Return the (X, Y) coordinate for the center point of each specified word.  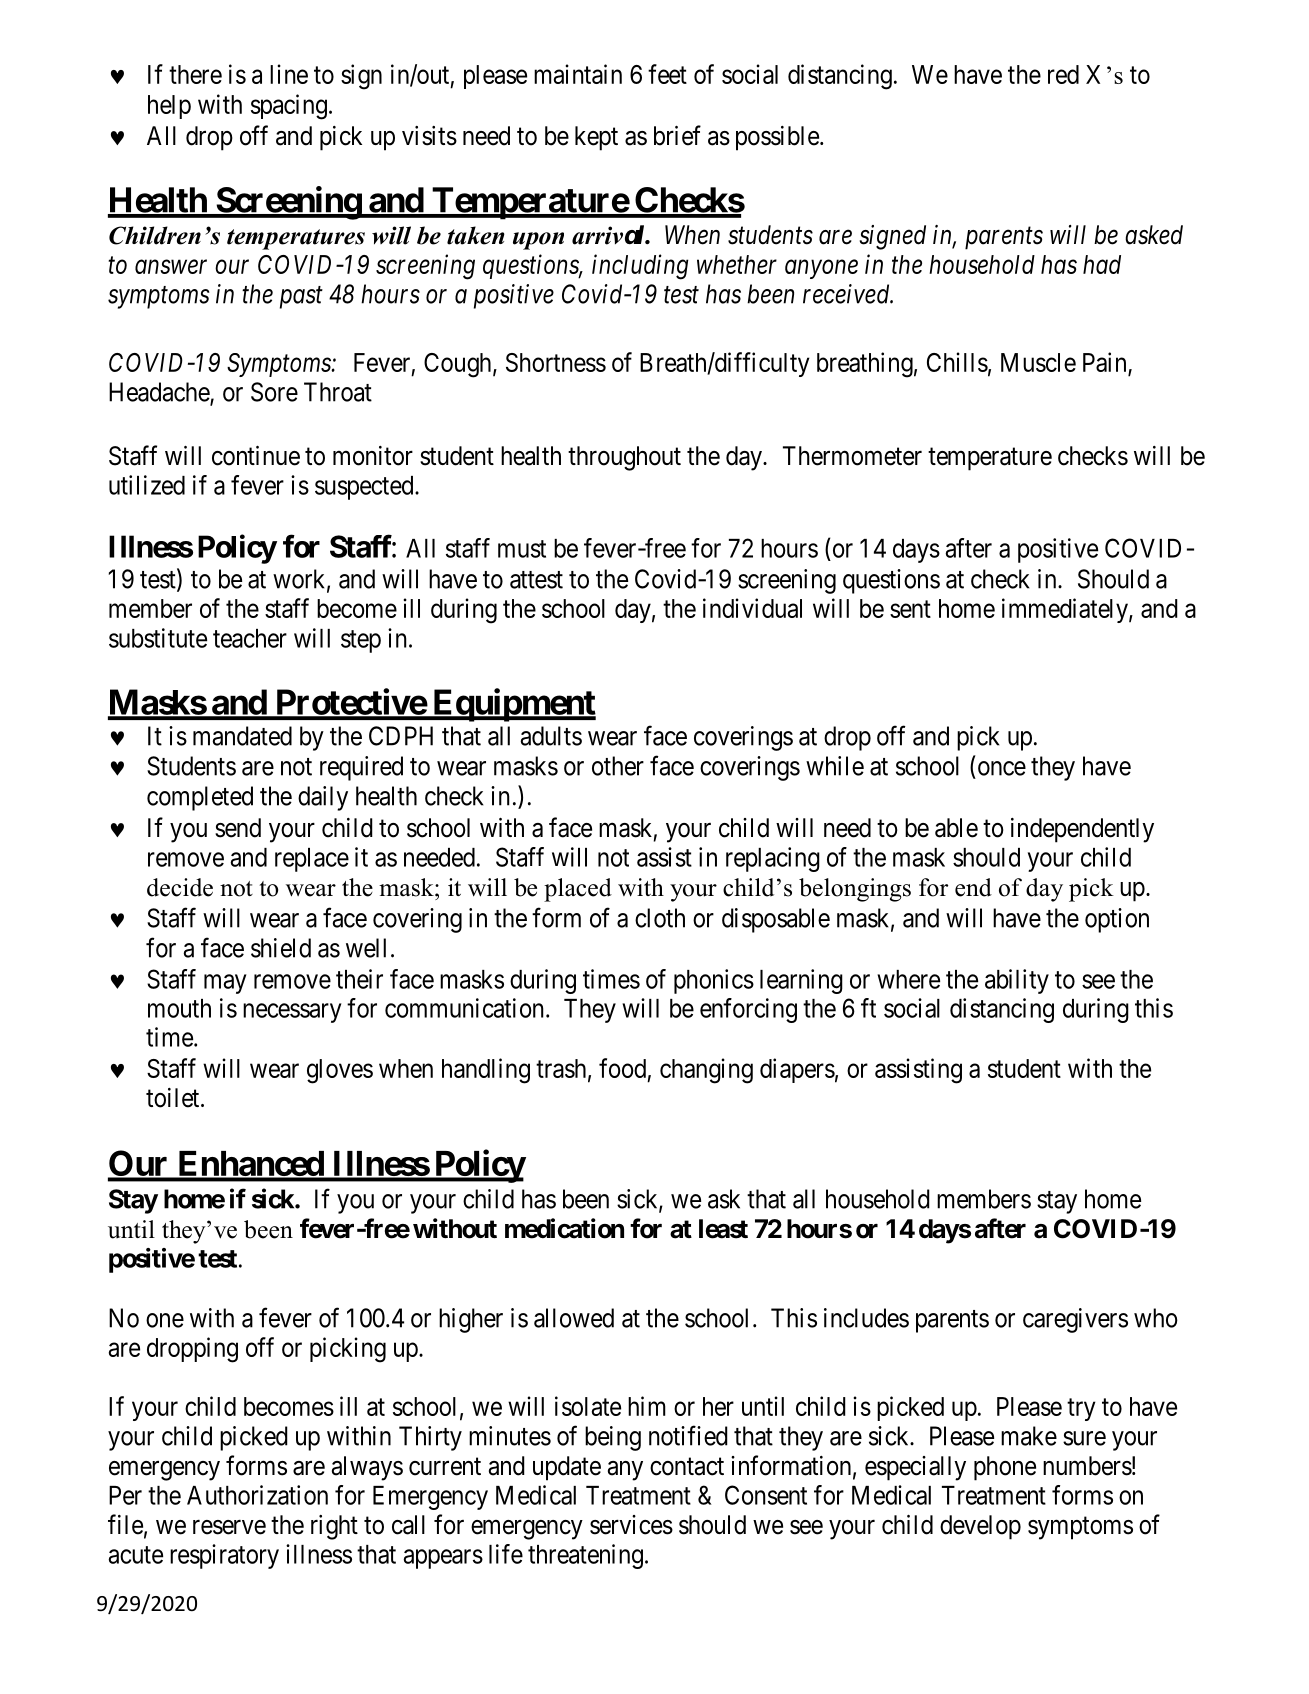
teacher (250, 638)
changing (706, 1071)
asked (1154, 235)
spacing (289, 107)
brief (677, 135)
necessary (292, 1013)
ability (1017, 981)
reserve (229, 1527)
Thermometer (852, 456)
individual (752, 608)
